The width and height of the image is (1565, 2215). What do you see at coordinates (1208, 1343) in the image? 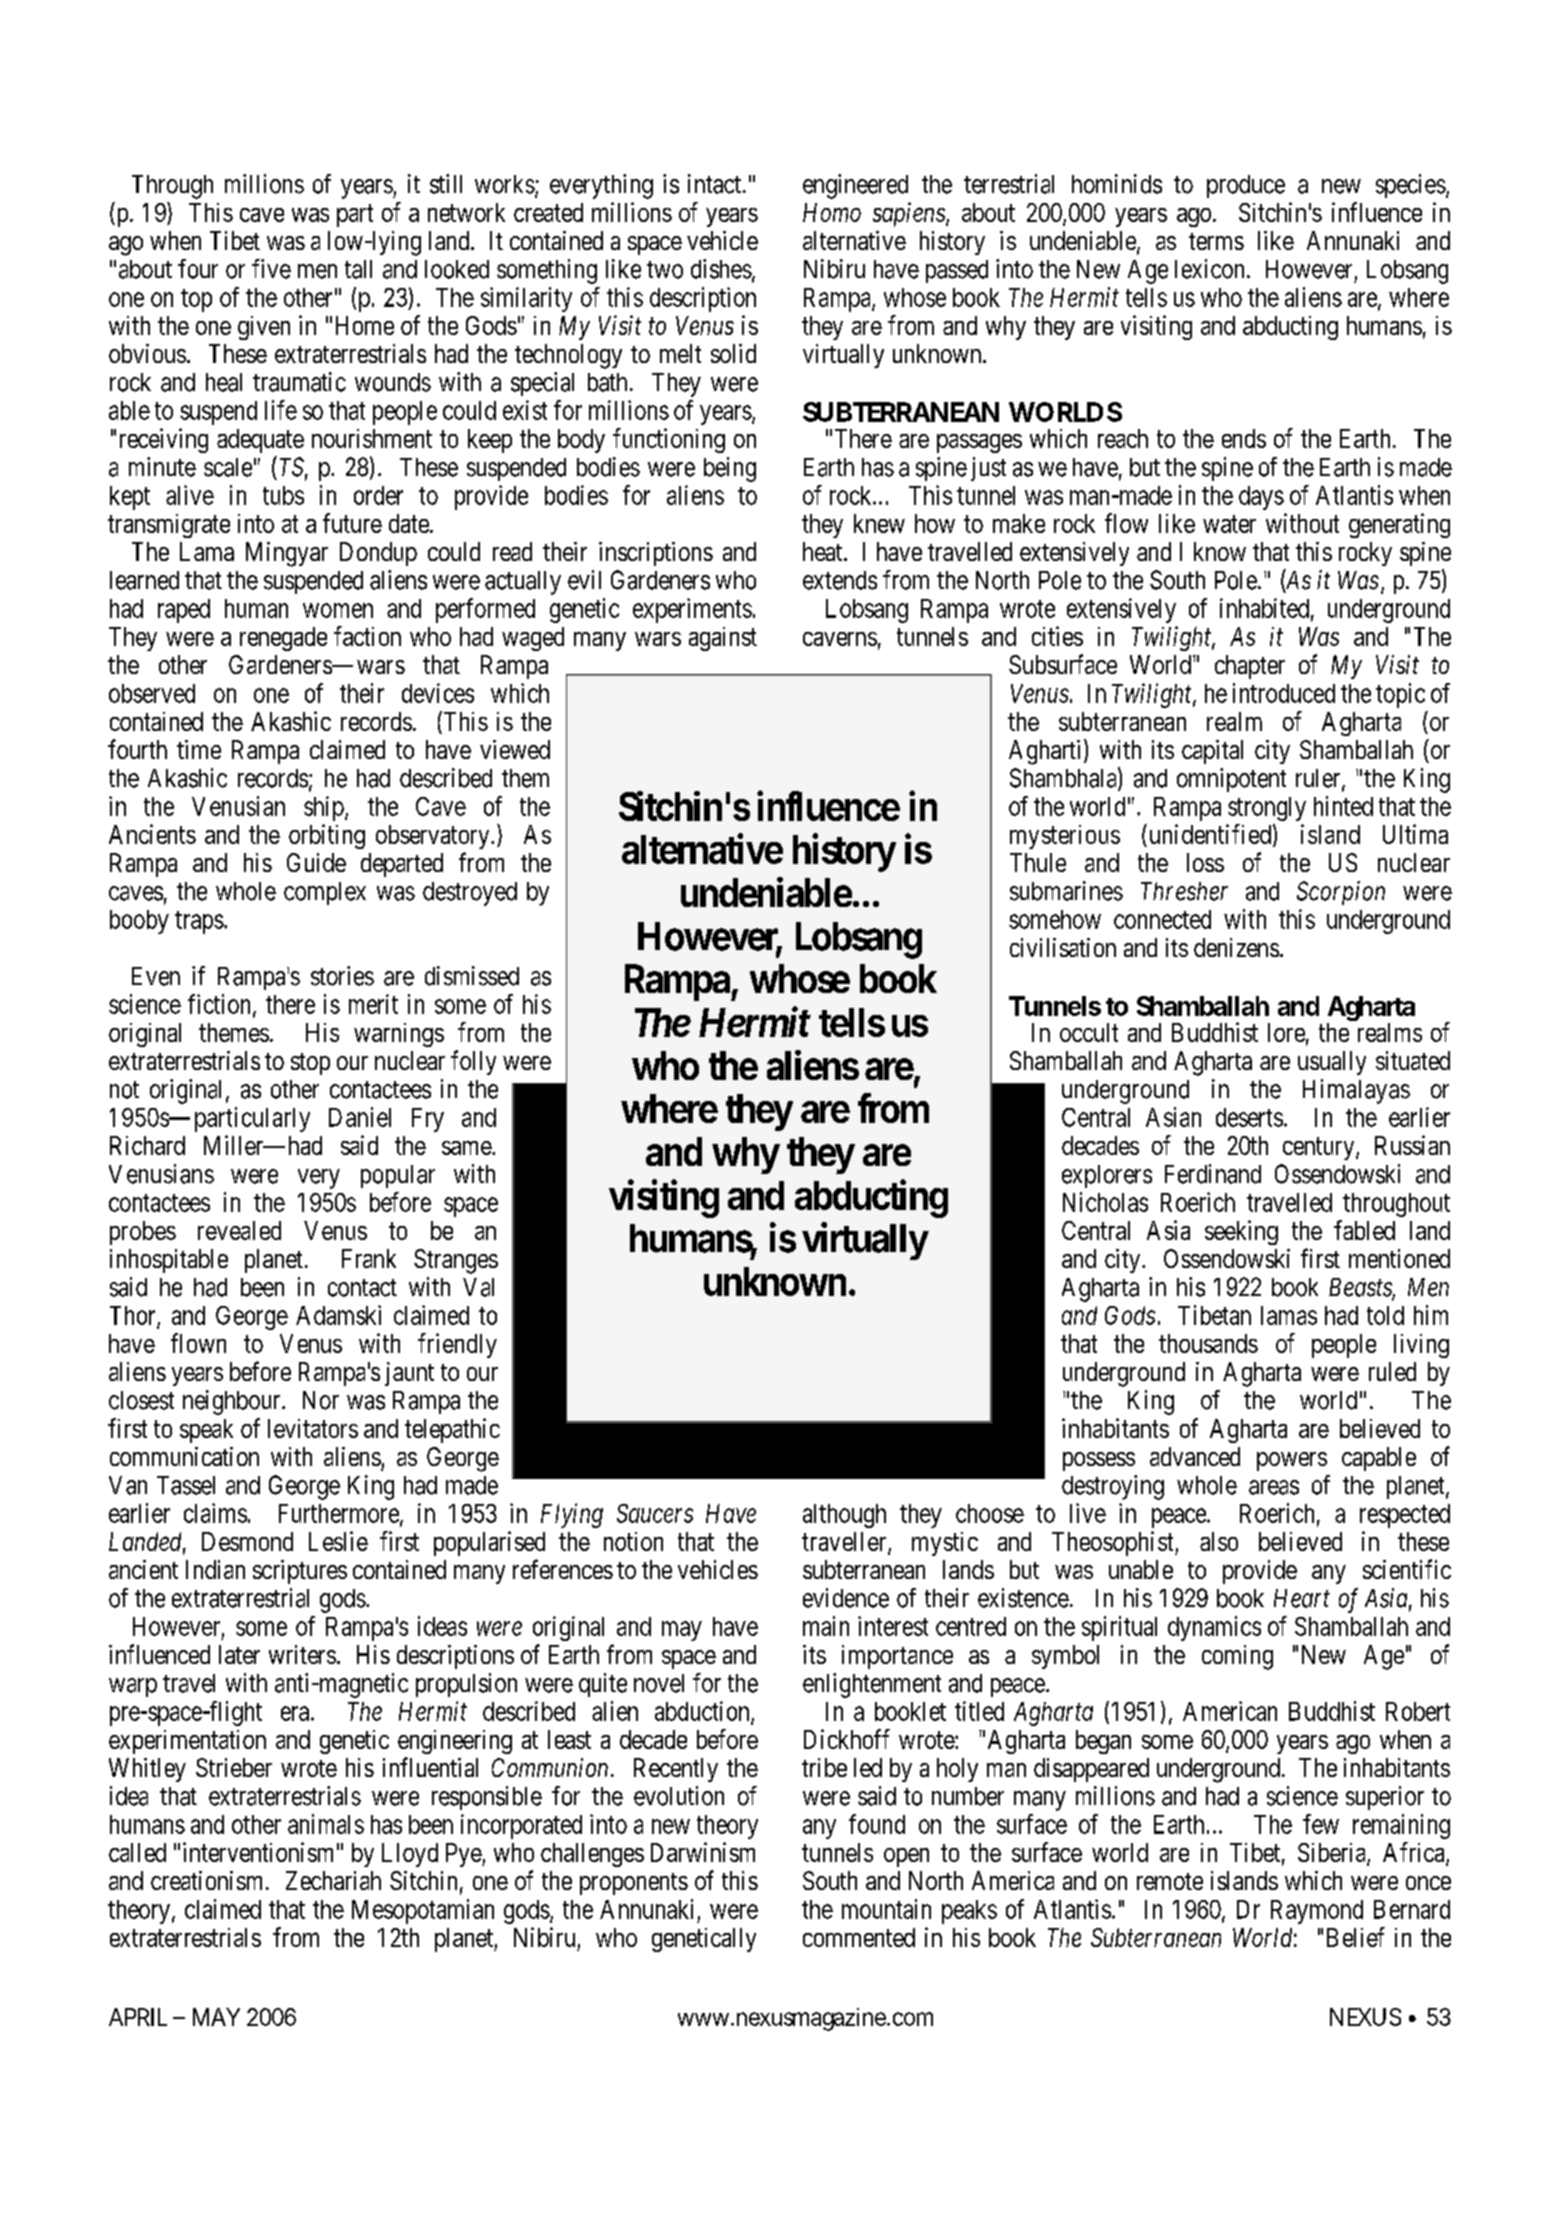
I see `thousands` at bounding box center [1208, 1343].
